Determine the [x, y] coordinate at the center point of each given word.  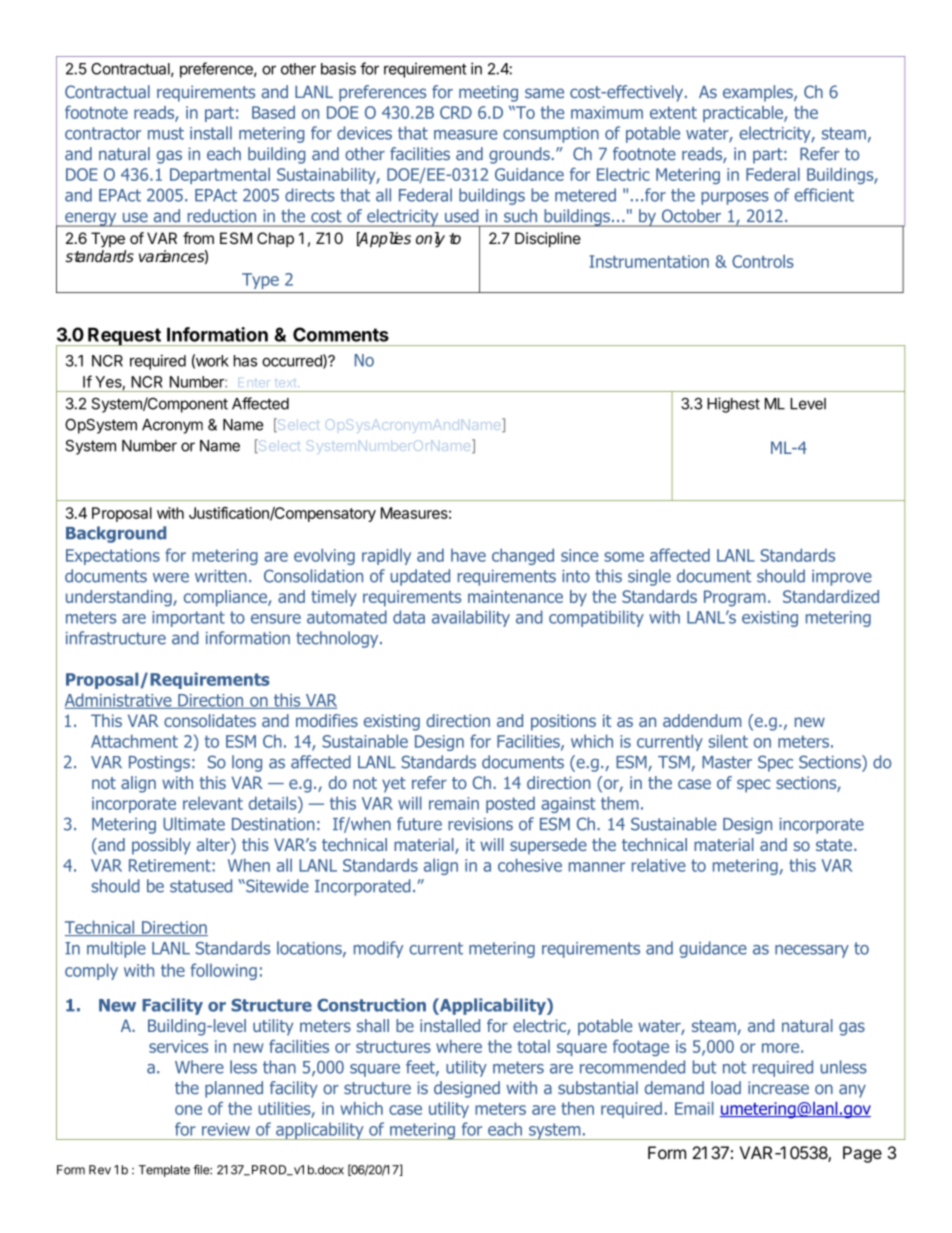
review [226, 1129]
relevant [213, 803]
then [577, 1108]
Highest [733, 405]
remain [454, 803]
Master [727, 762]
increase [778, 1088]
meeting [488, 93]
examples [759, 93]
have [468, 555]
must [166, 133]
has [245, 361]
